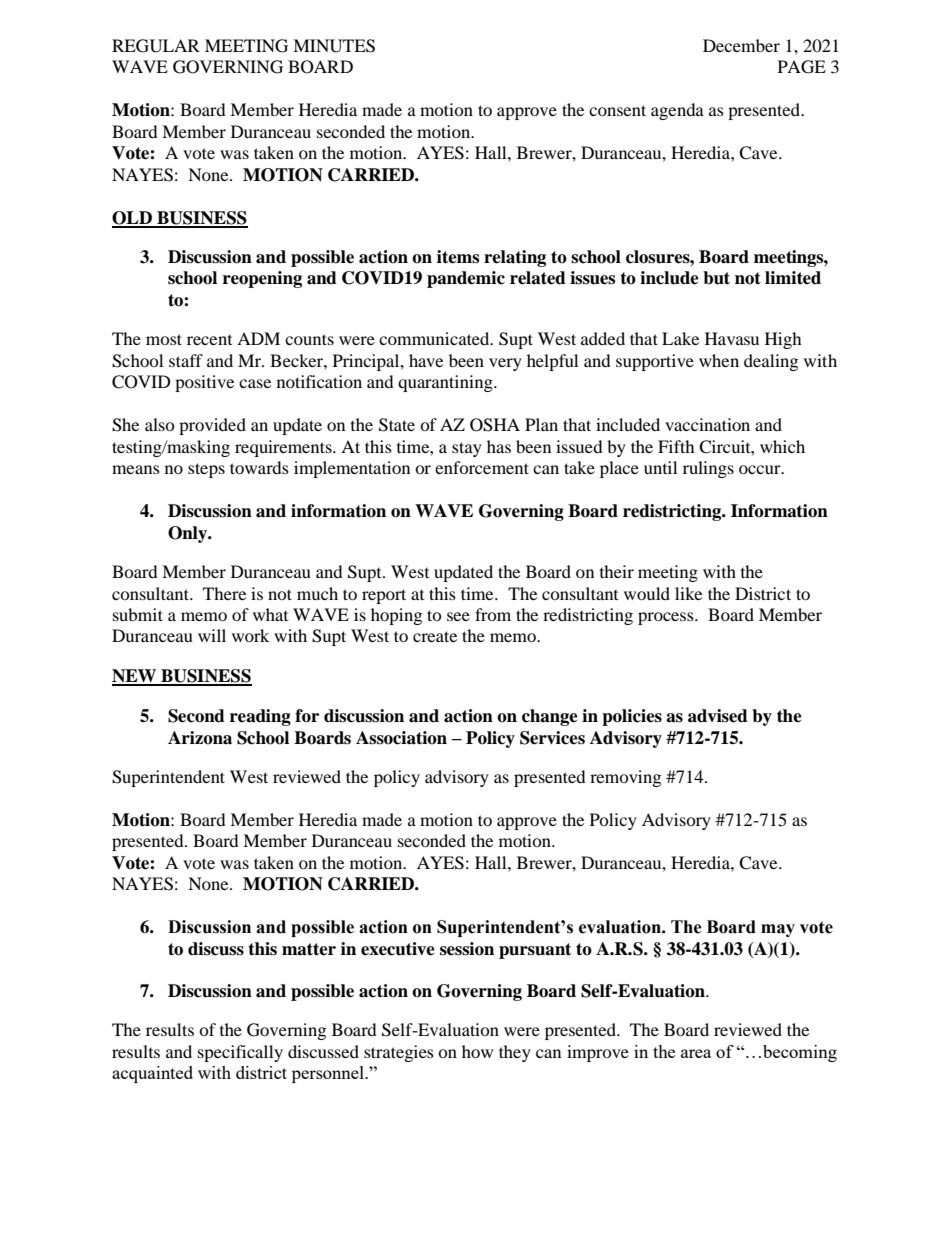 The height and width of the screenshot is (1233, 952). I want to click on December, so click(741, 45).
